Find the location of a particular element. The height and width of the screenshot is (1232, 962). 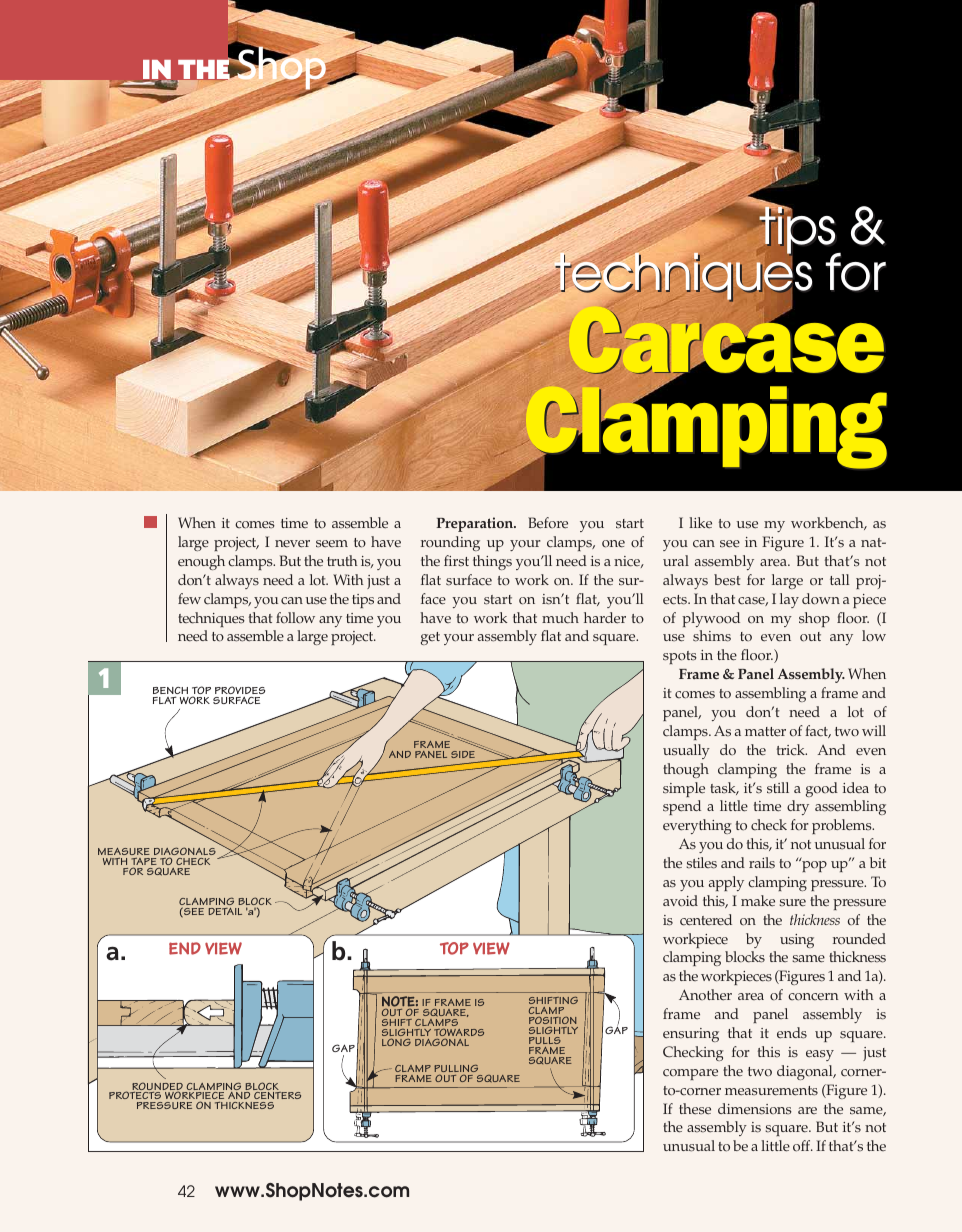

spend is located at coordinates (682, 807).
